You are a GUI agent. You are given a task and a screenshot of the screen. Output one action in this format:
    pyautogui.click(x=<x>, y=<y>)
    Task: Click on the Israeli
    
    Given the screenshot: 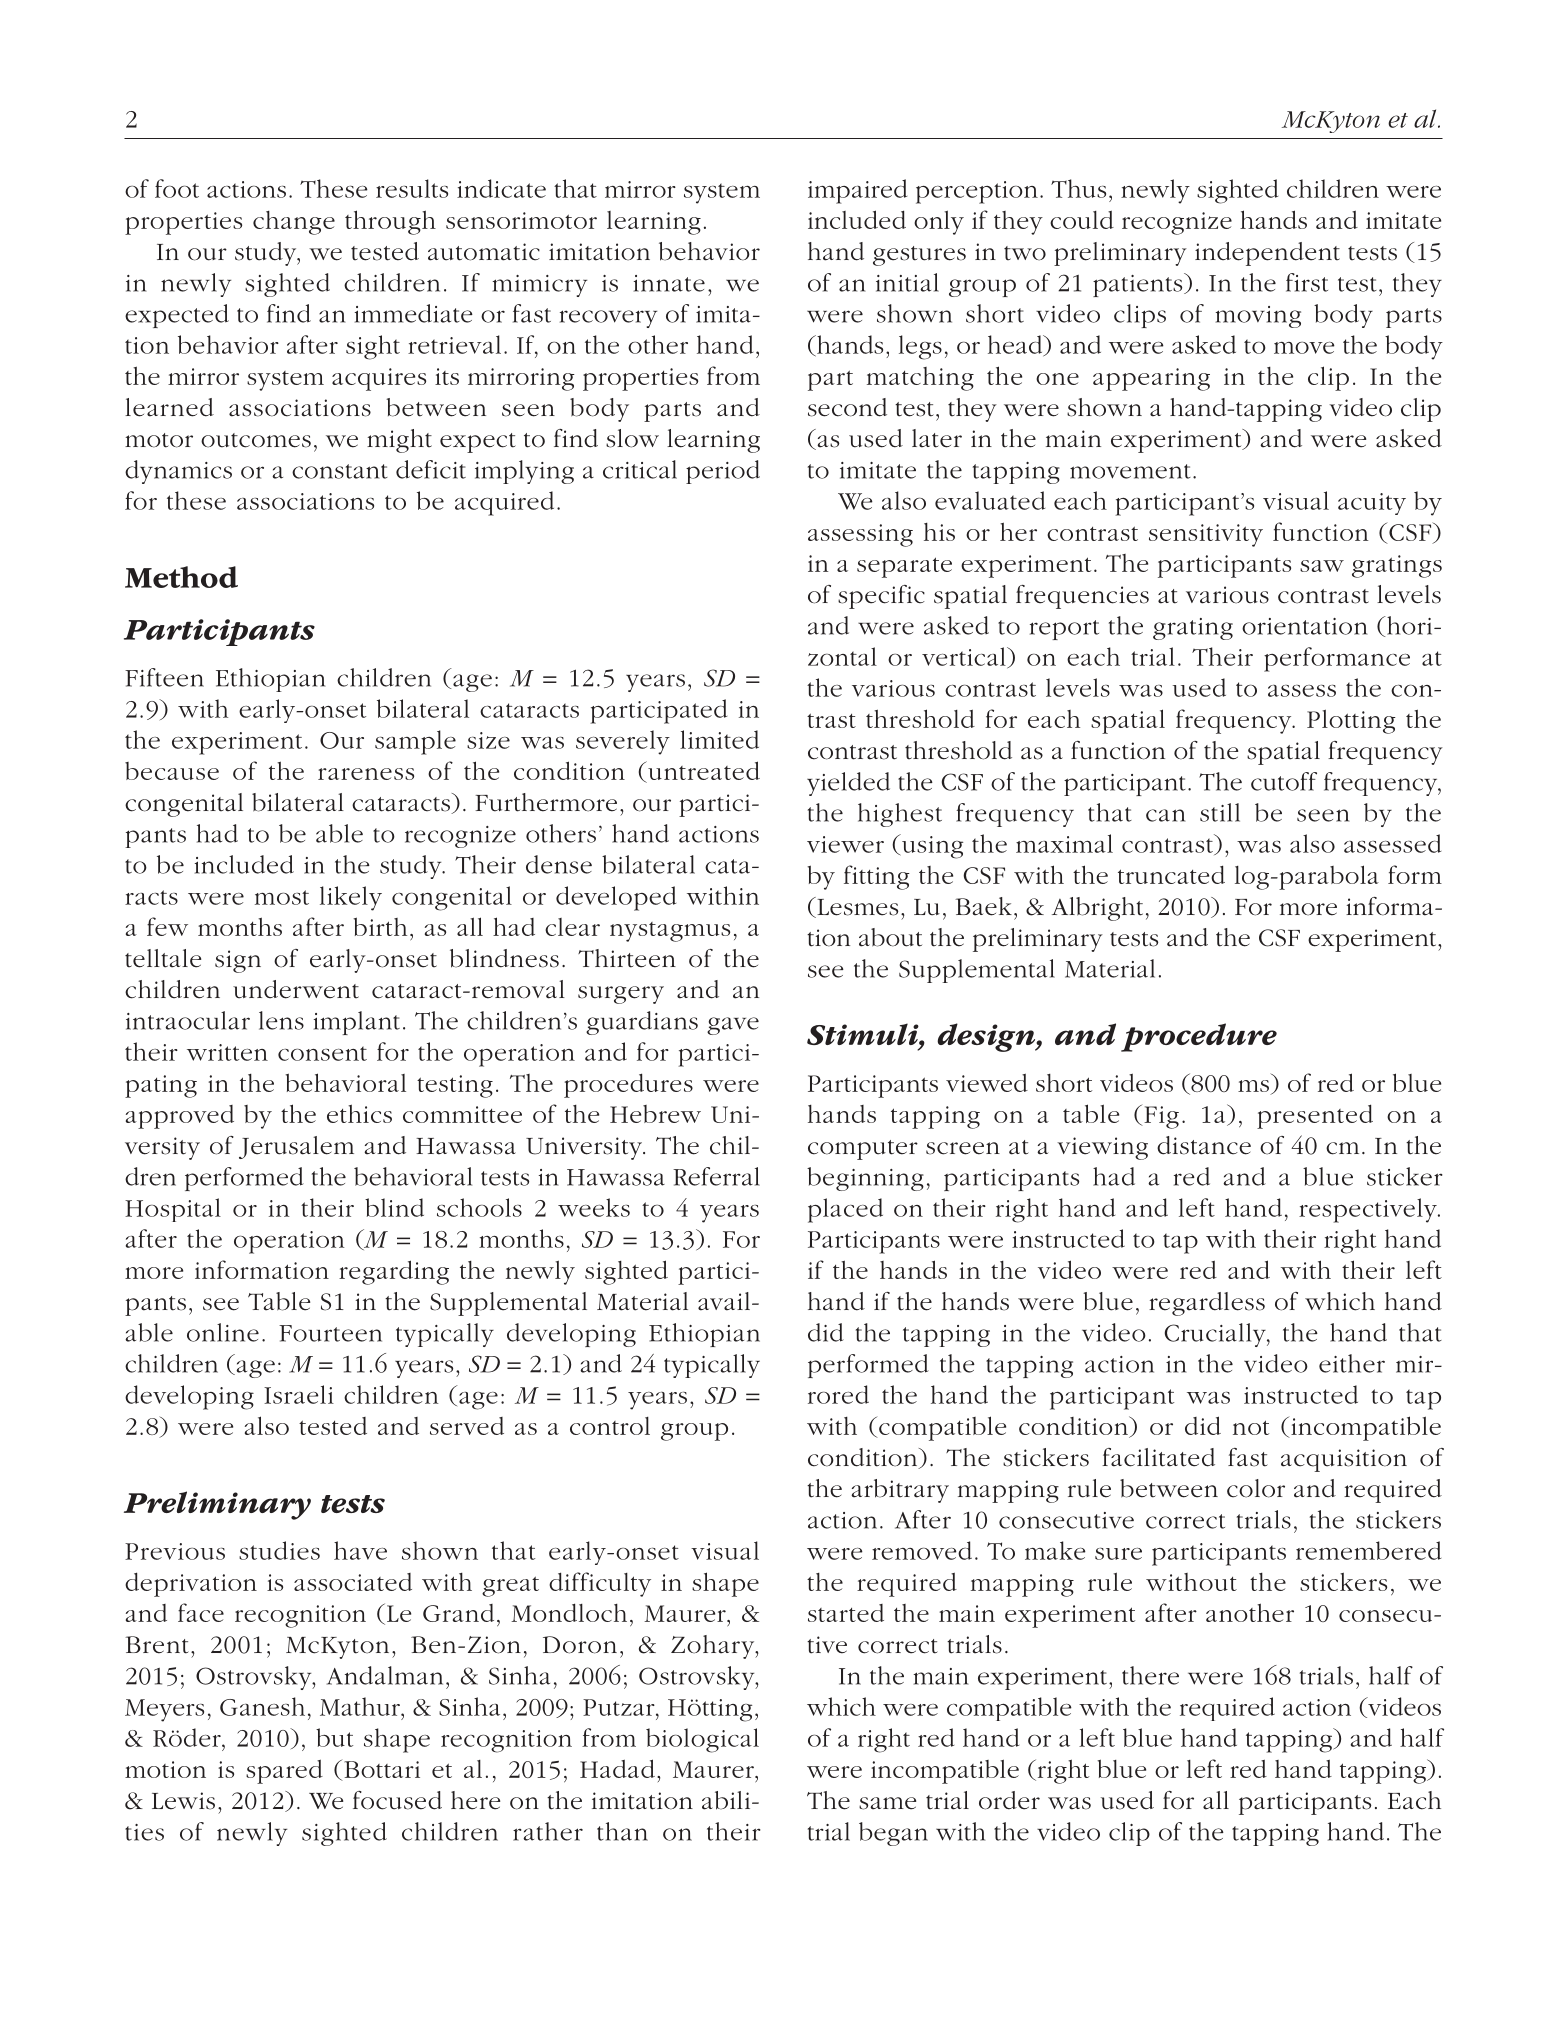 What is the action you would take?
    pyautogui.click(x=299, y=1394)
